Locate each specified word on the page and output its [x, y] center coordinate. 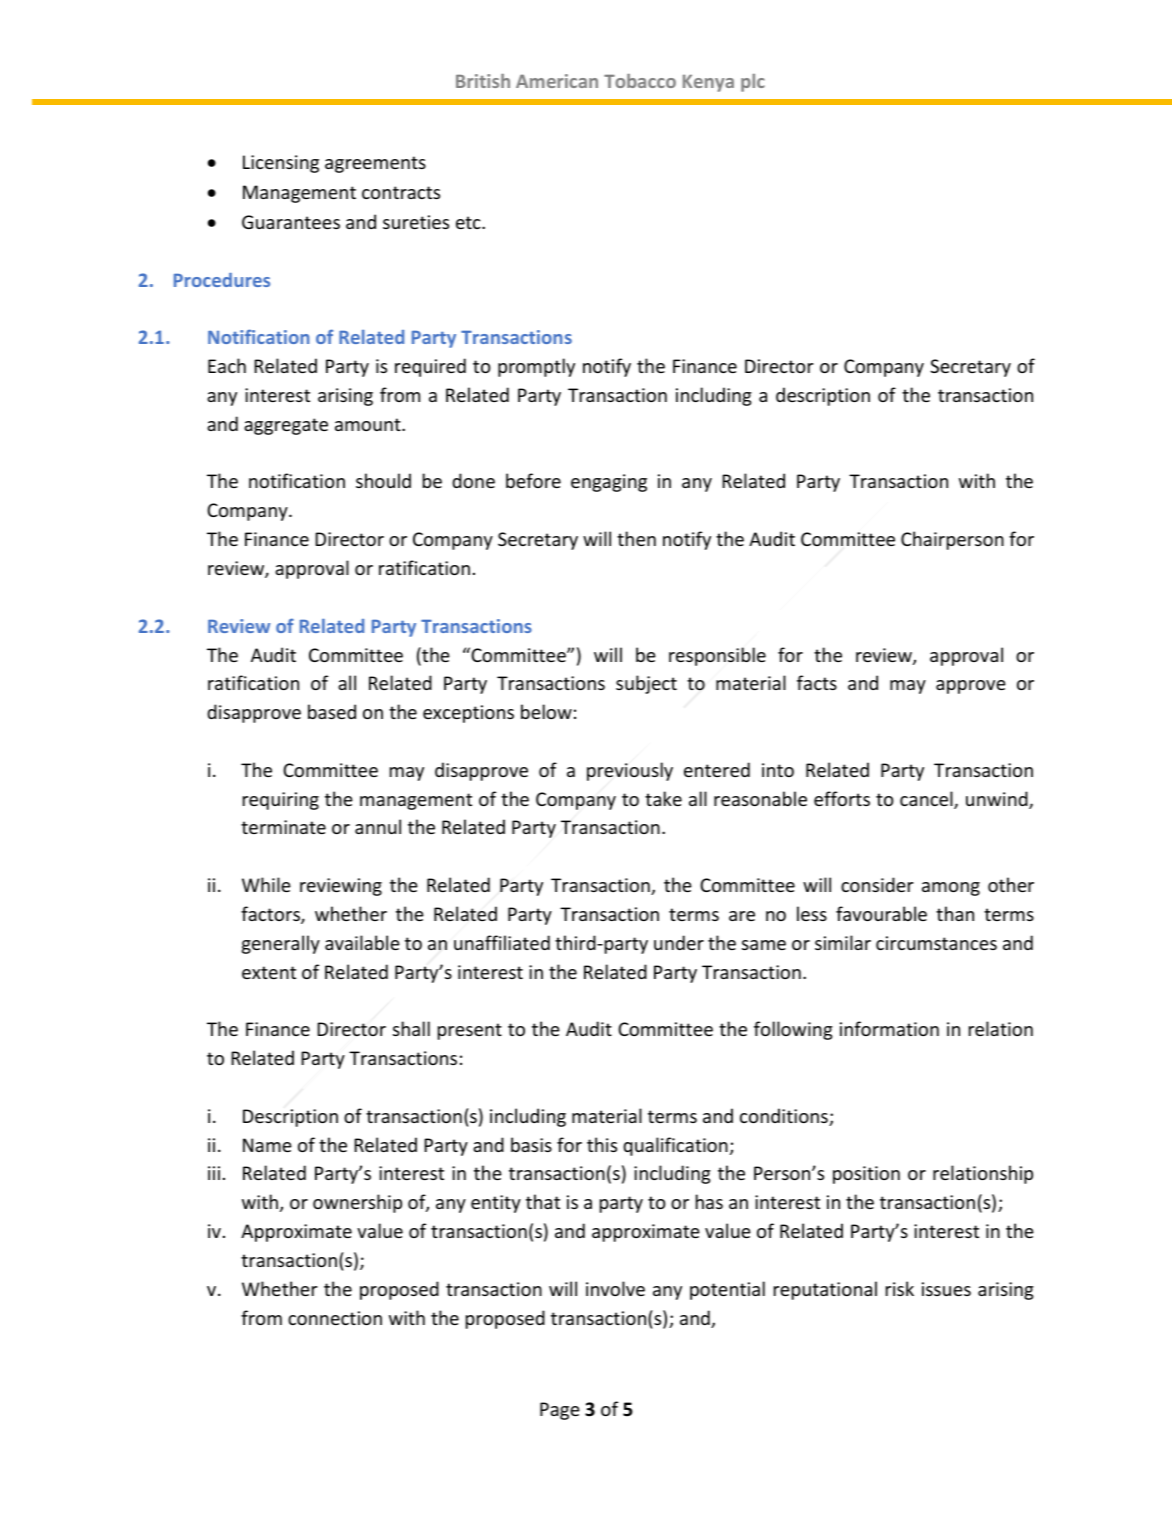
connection [335, 1318]
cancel [927, 800]
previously [630, 771]
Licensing [281, 164]
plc [753, 83]
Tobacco [640, 81]
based [332, 711]
